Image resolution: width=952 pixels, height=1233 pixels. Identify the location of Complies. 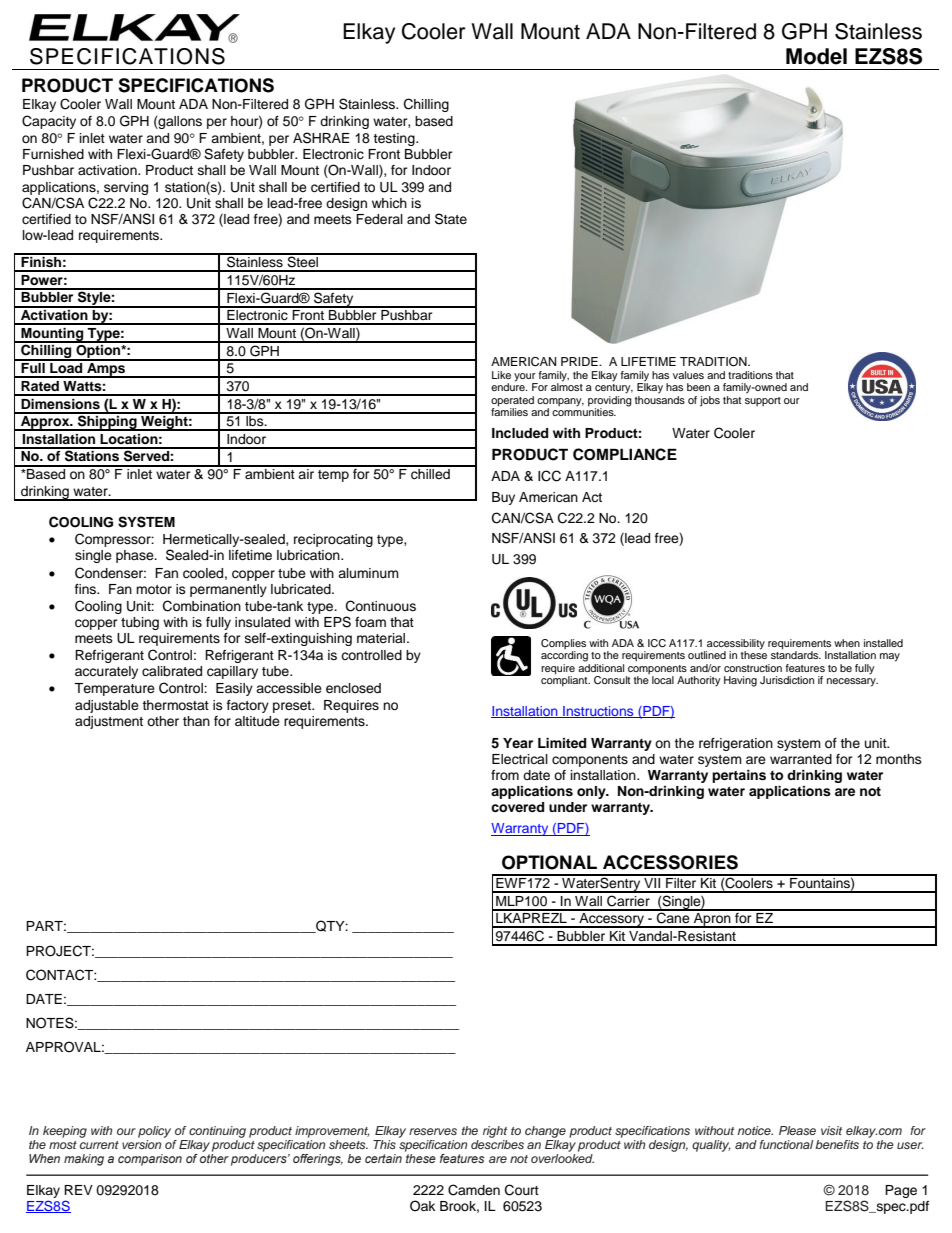
(563, 644).
